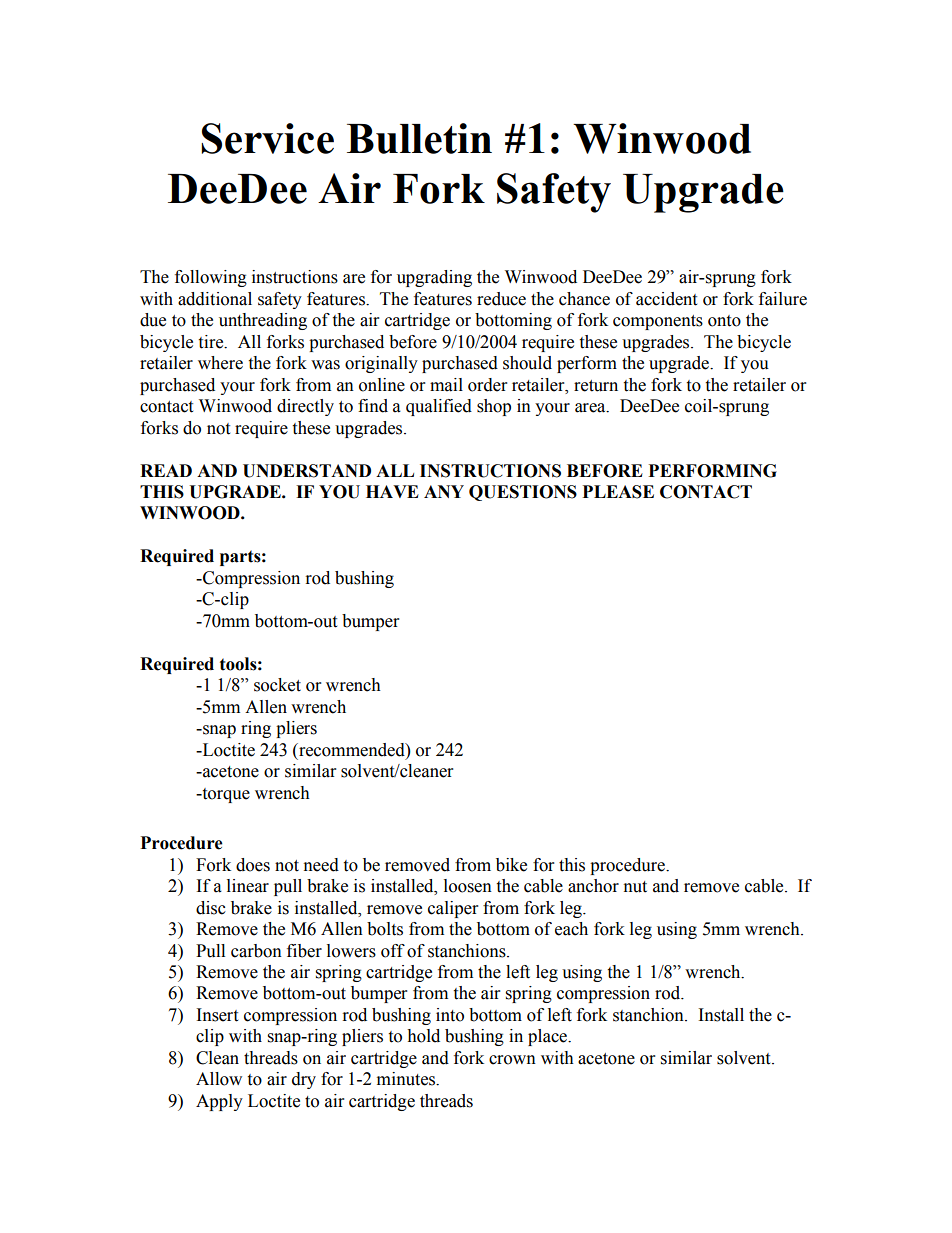 The image size is (952, 1233). What do you see at coordinates (444, 491) in the screenshot?
I see `ANY` at bounding box center [444, 491].
